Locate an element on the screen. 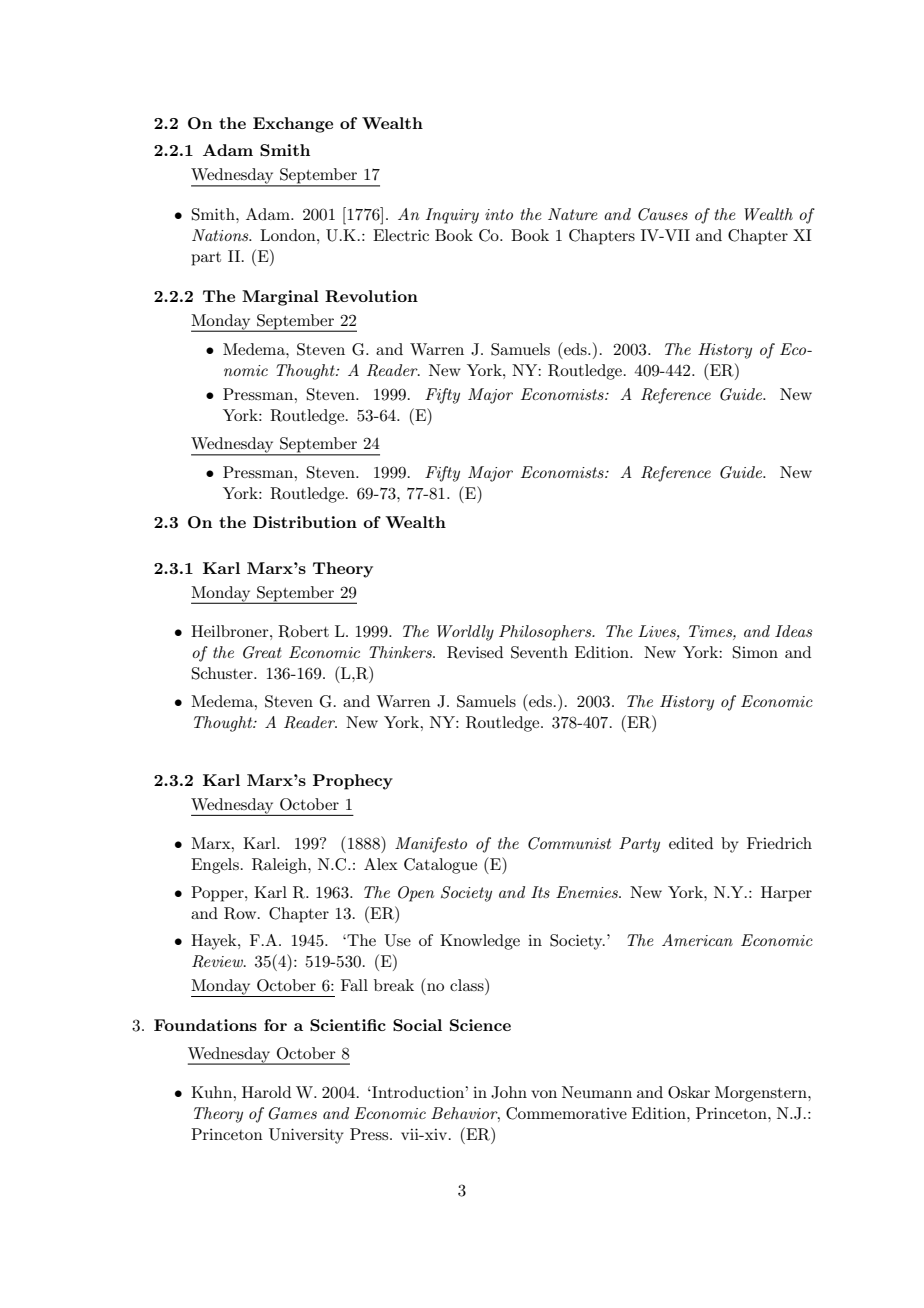 This screenshot has height=1308, width=924. American is located at coordinates (697, 940).
